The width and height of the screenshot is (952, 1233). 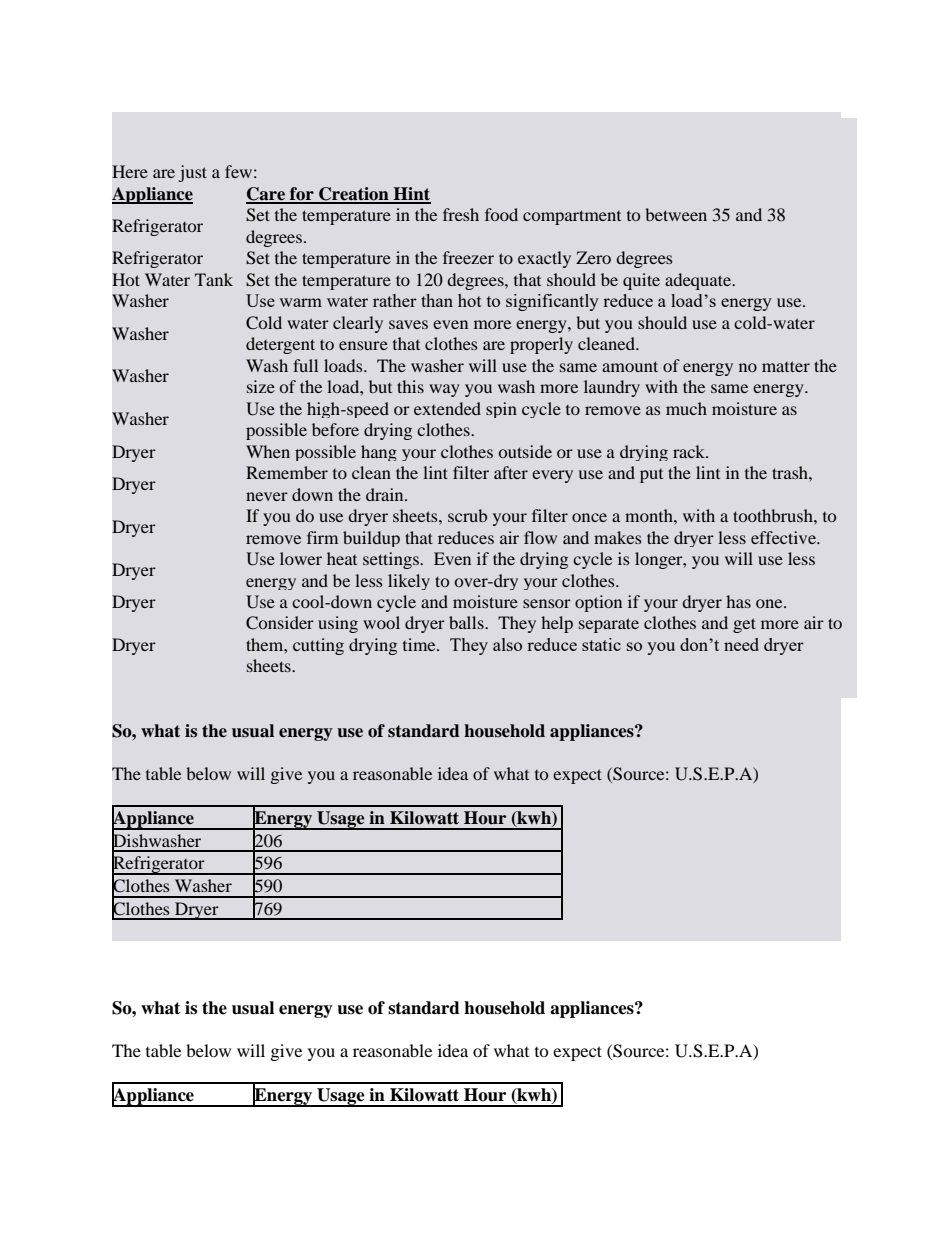 I want to click on Consider, so click(x=280, y=623).
